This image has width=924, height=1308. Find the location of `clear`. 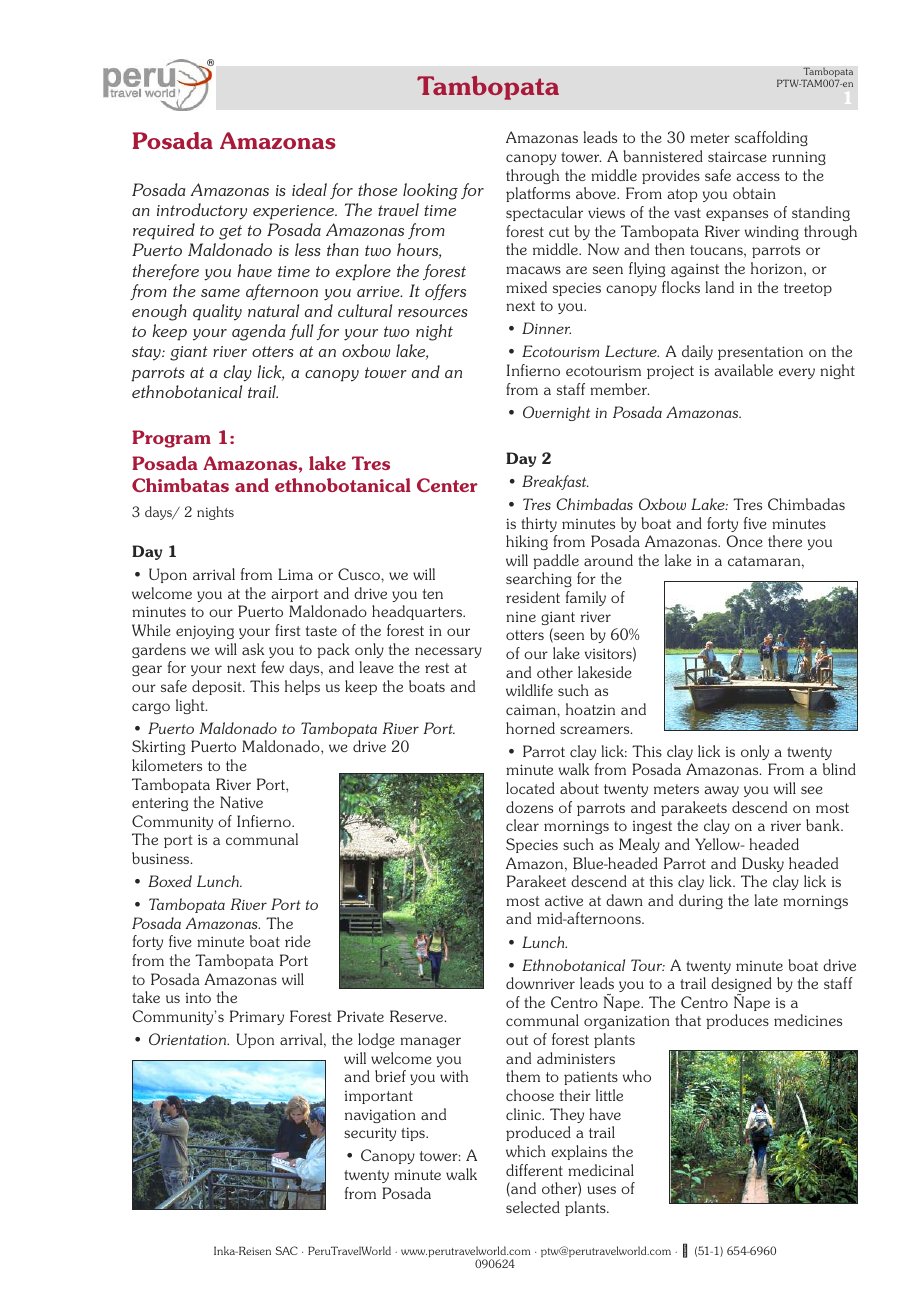

clear is located at coordinates (522, 825).
